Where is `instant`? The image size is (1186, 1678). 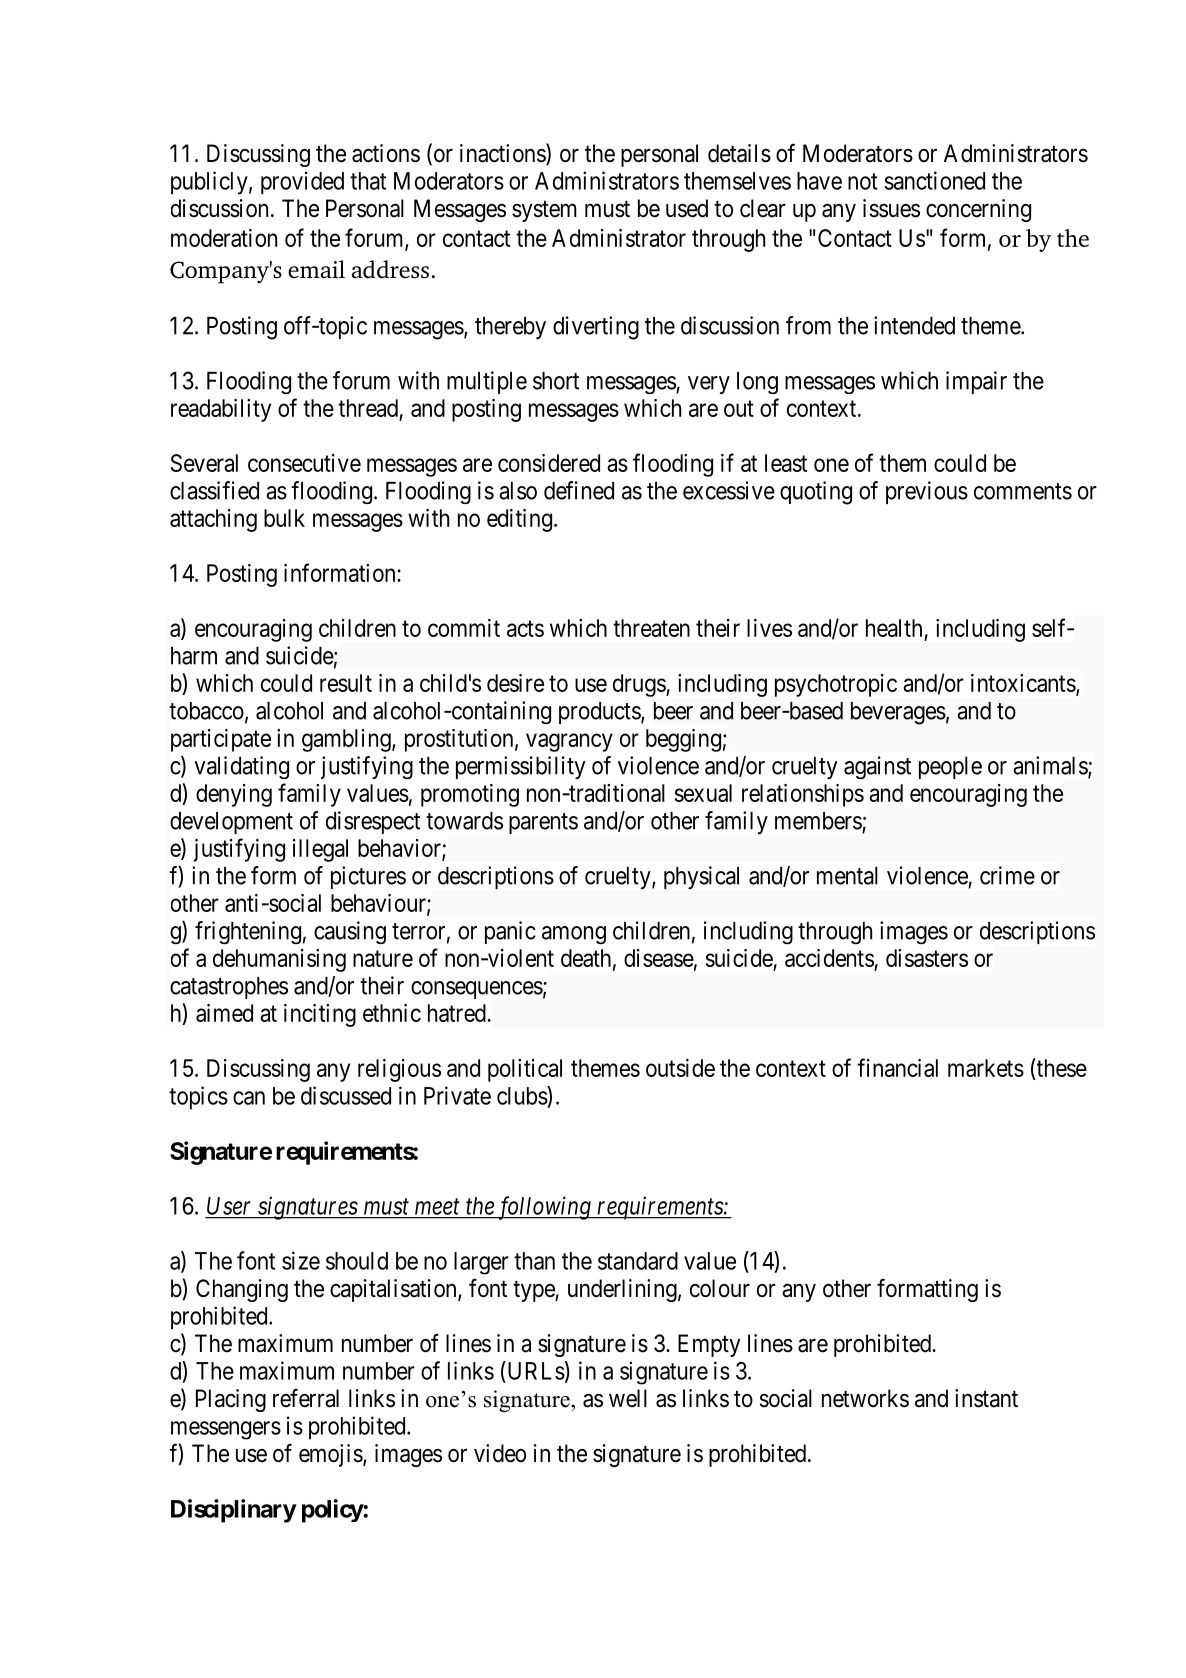
instant is located at coordinates (986, 1398).
